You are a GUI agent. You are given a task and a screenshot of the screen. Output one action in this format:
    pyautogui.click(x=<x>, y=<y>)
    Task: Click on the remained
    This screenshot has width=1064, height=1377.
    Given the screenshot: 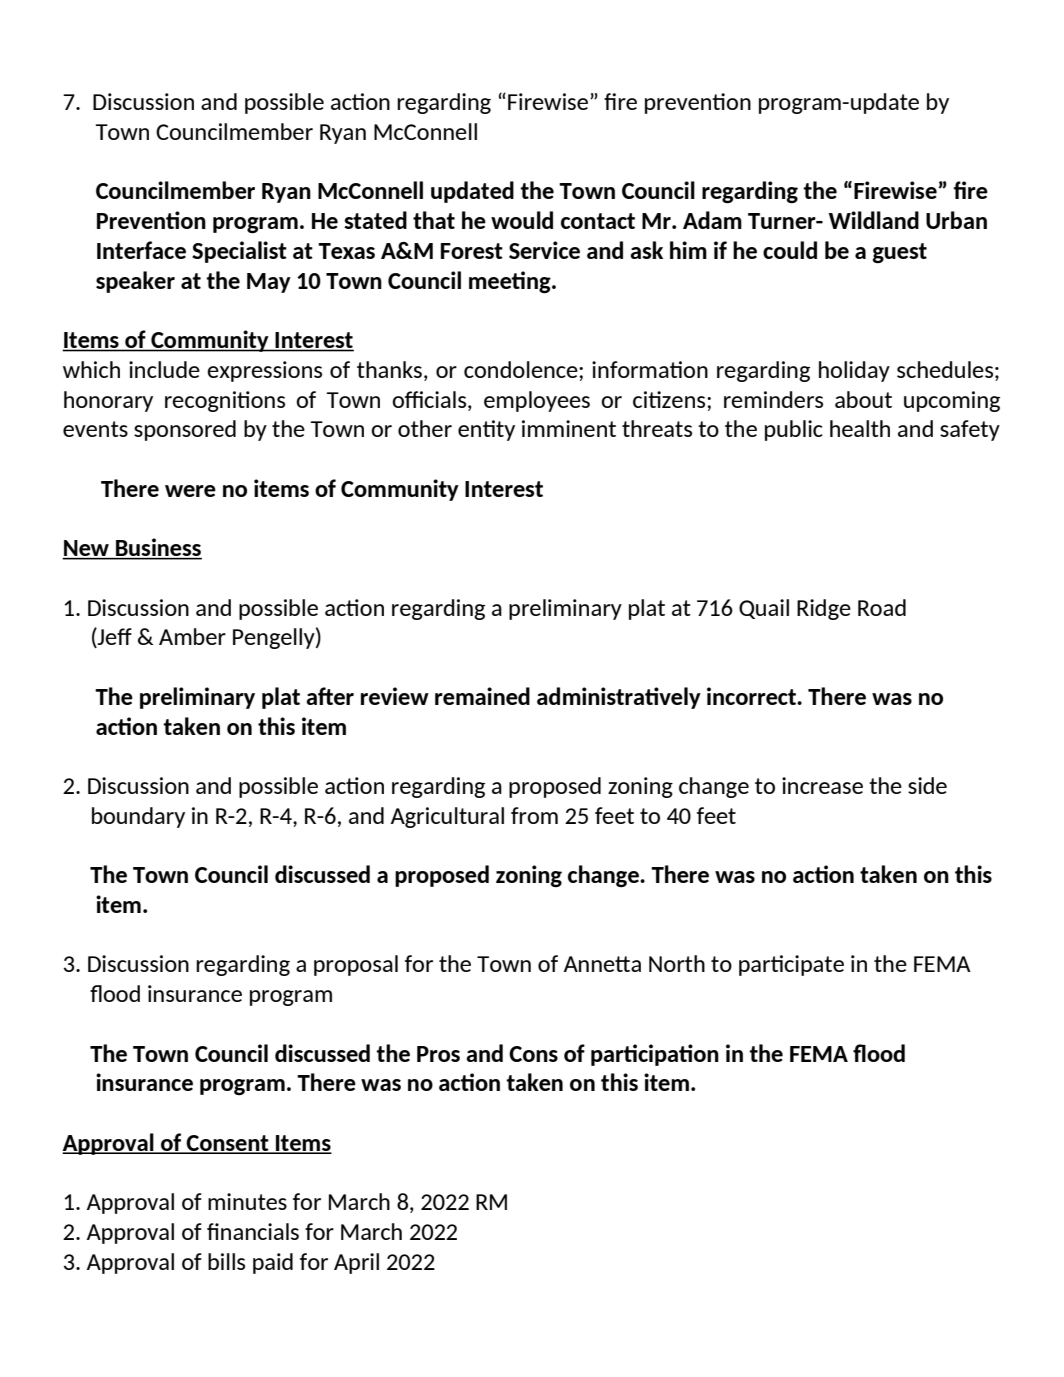 What is the action you would take?
    pyautogui.click(x=482, y=696)
